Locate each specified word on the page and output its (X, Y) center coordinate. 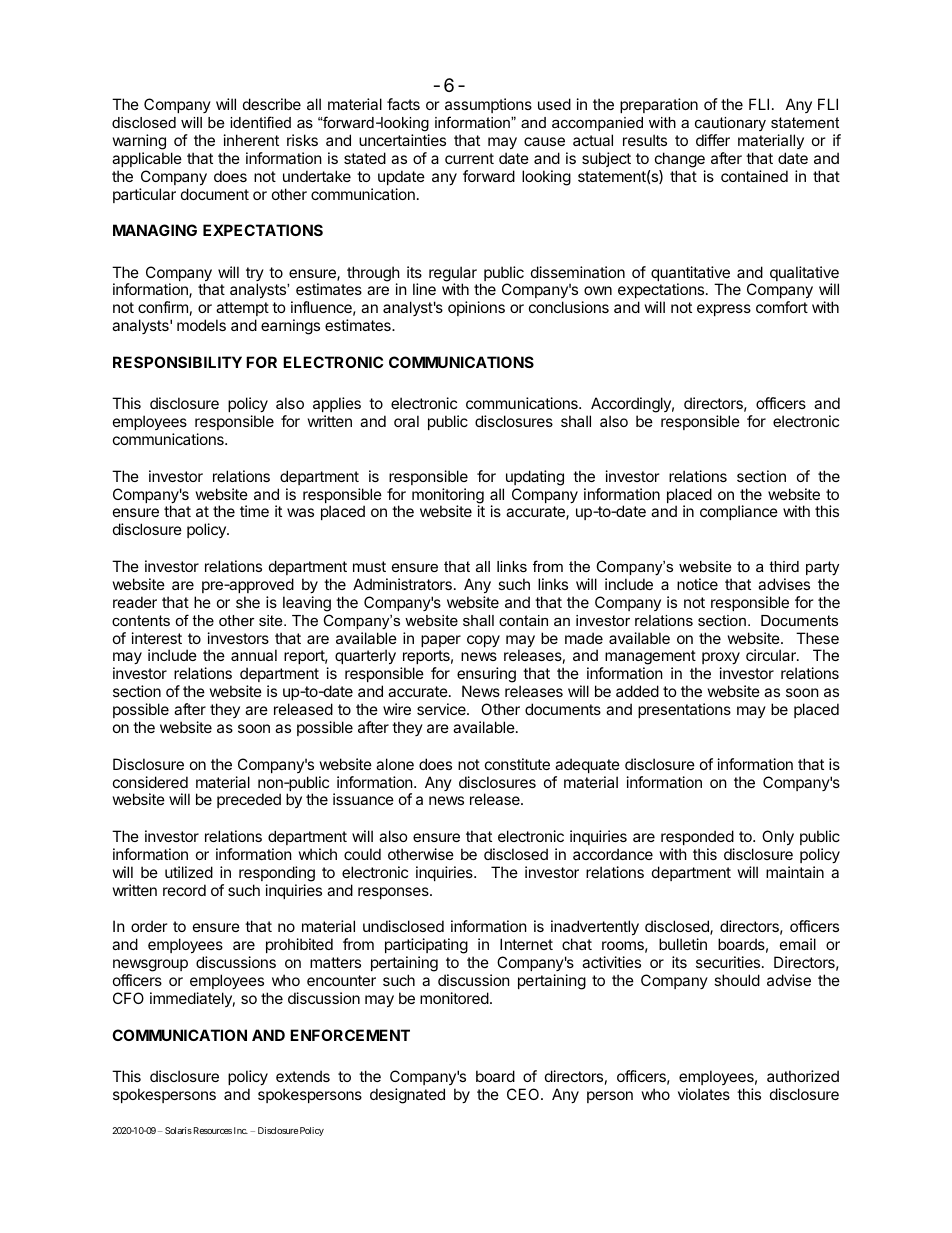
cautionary (730, 124)
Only (778, 837)
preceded (249, 800)
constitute (517, 764)
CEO (524, 1094)
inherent (251, 140)
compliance (739, 512)
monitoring (448, 497)
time (254, 511)
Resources (211, 1130)
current (469, 158)
